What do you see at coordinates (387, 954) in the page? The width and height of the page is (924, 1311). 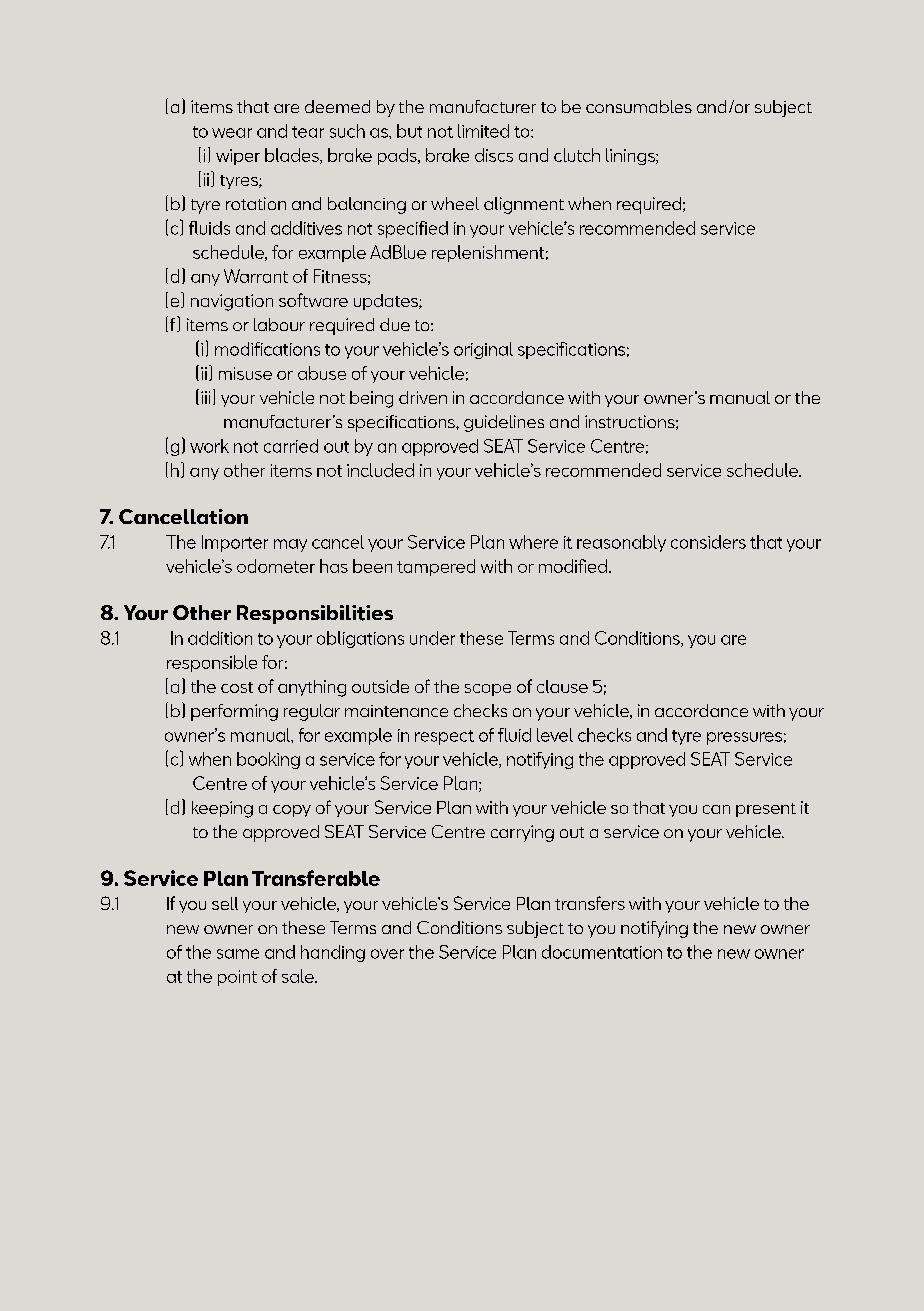 I see `over` at bounding box center [387, 954].
